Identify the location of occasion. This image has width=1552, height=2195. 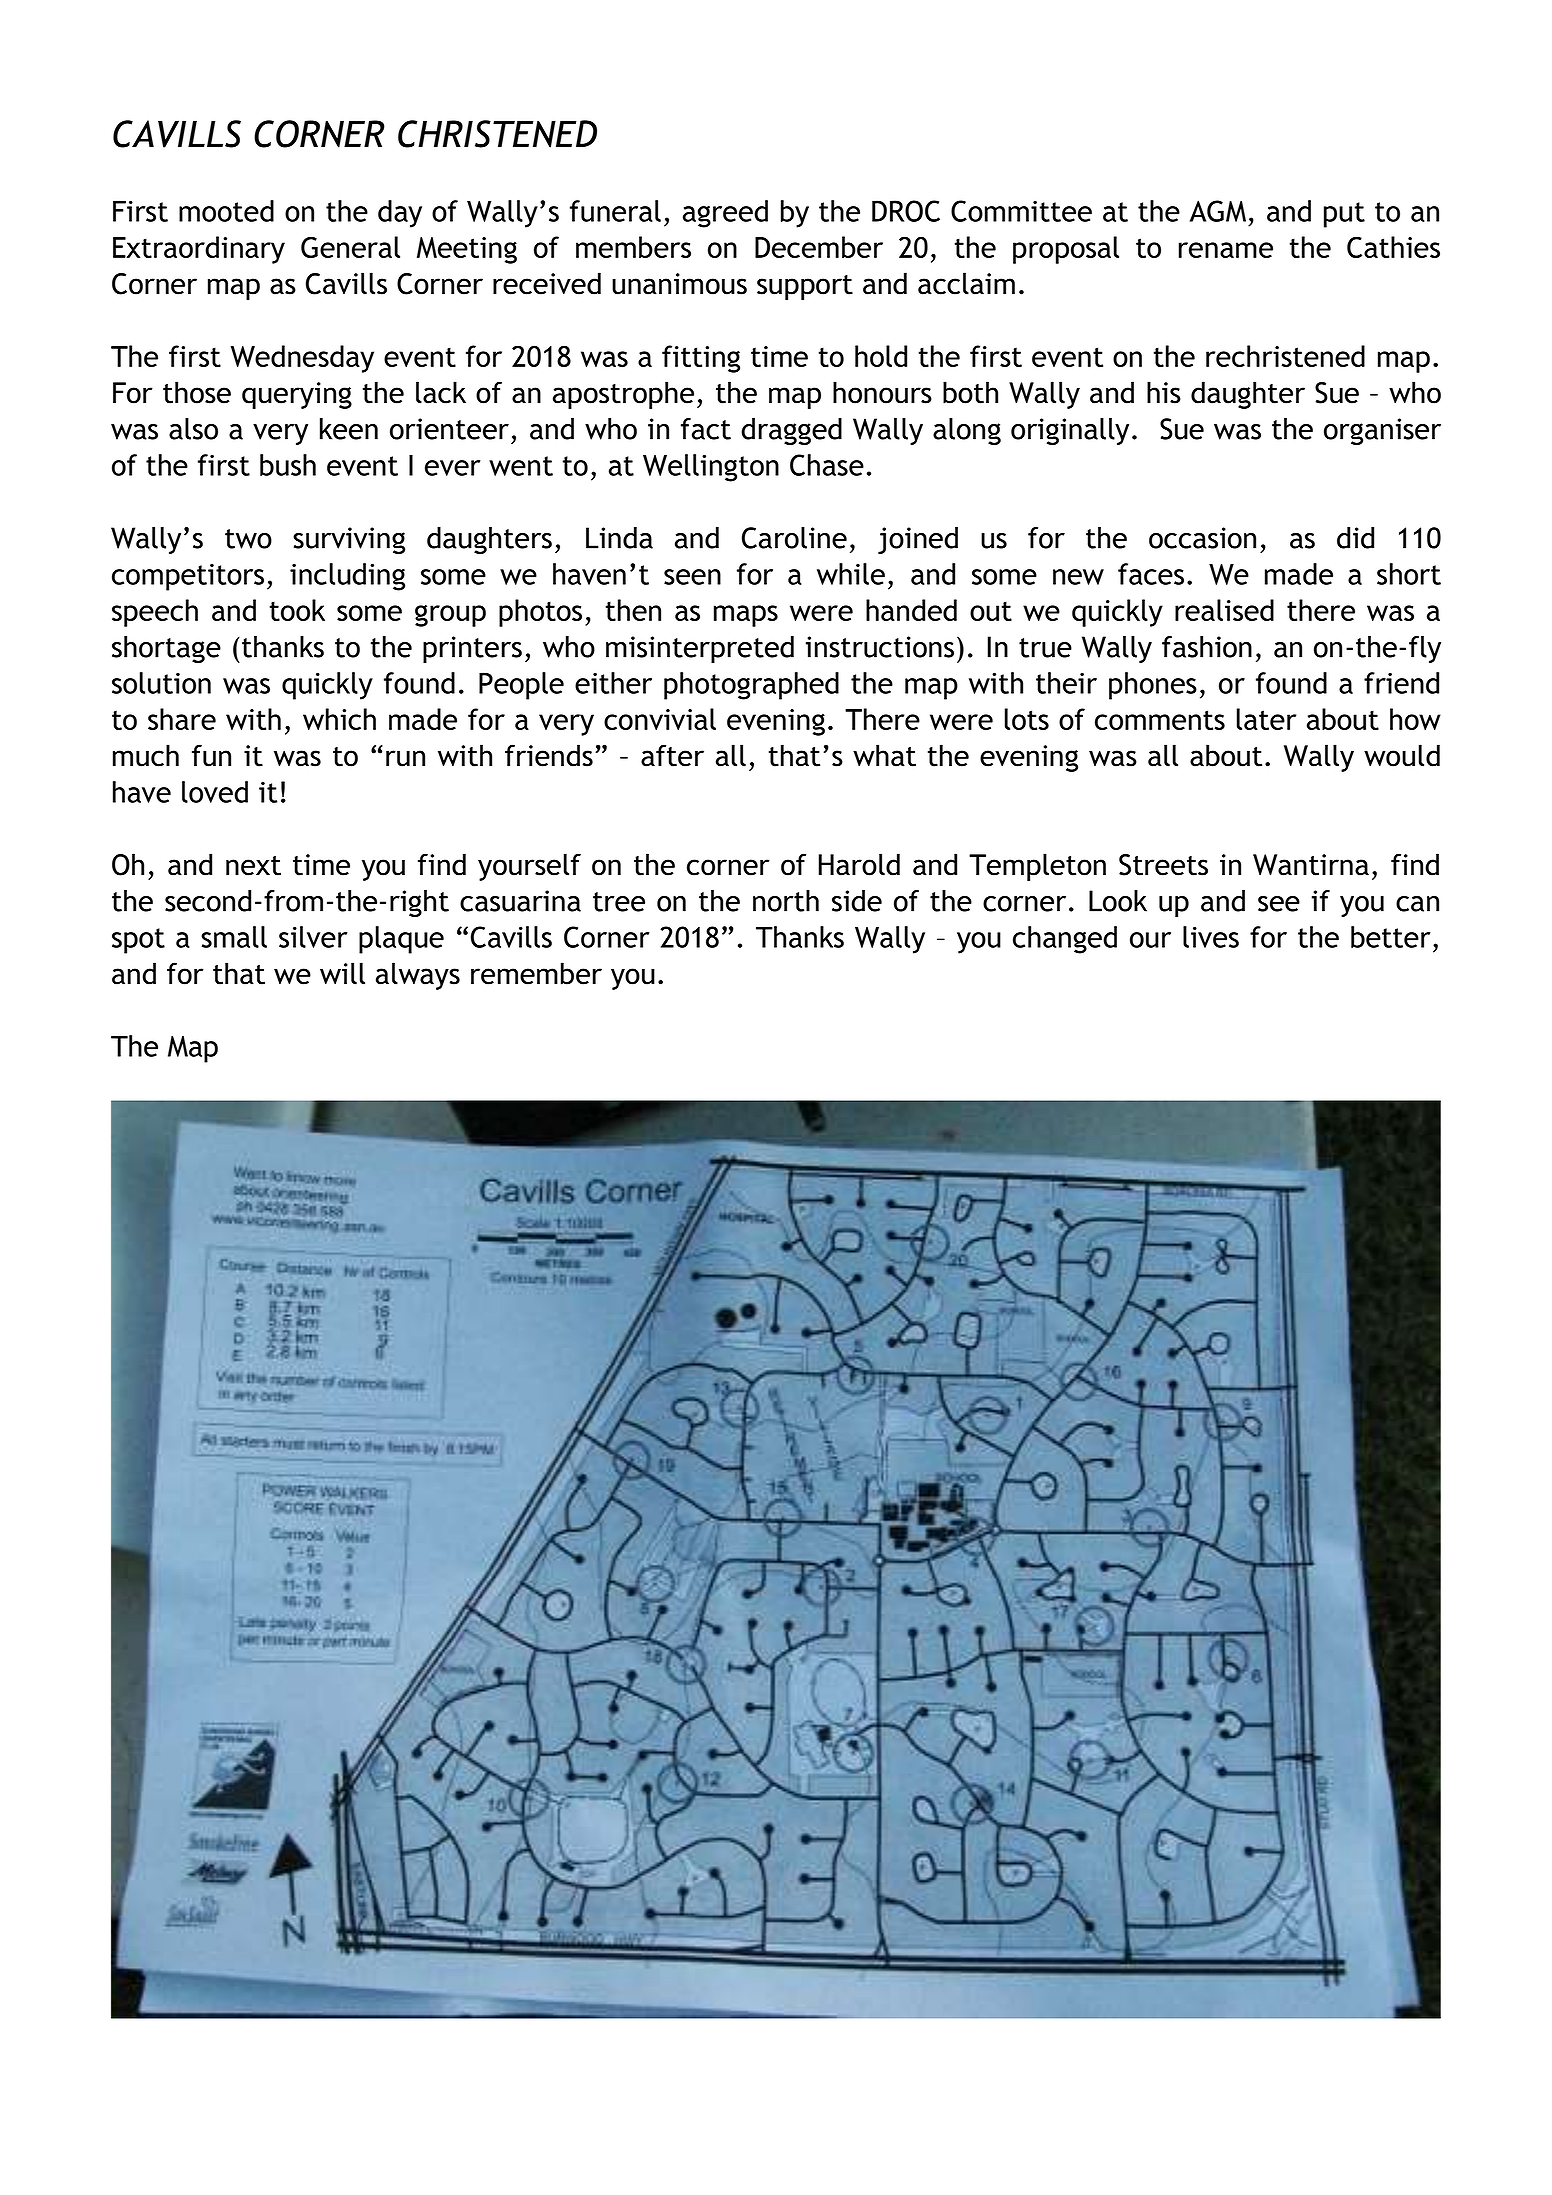
(1202, 538).
